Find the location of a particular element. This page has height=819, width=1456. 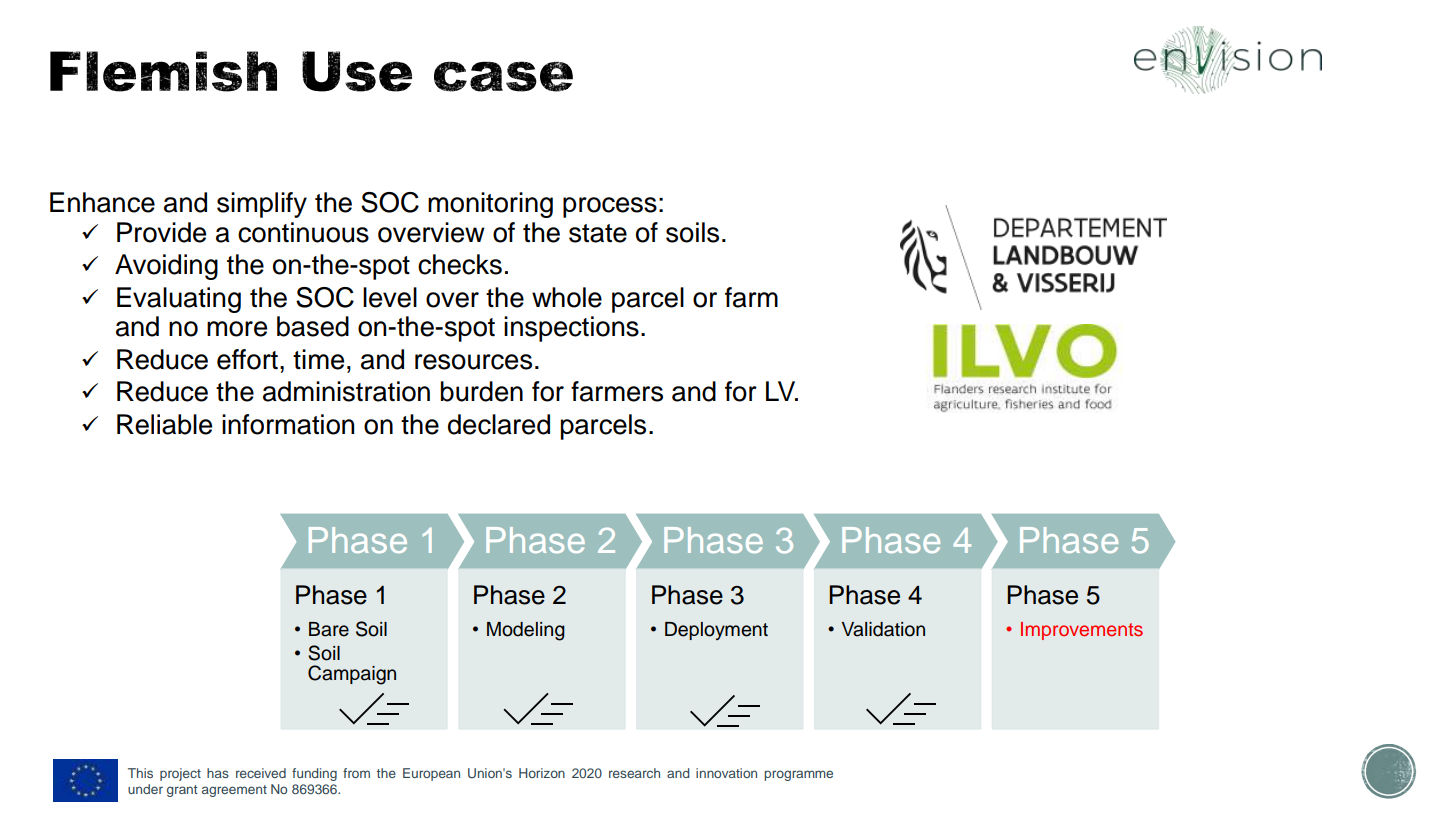

declared is located at coordinates (499, 424).
